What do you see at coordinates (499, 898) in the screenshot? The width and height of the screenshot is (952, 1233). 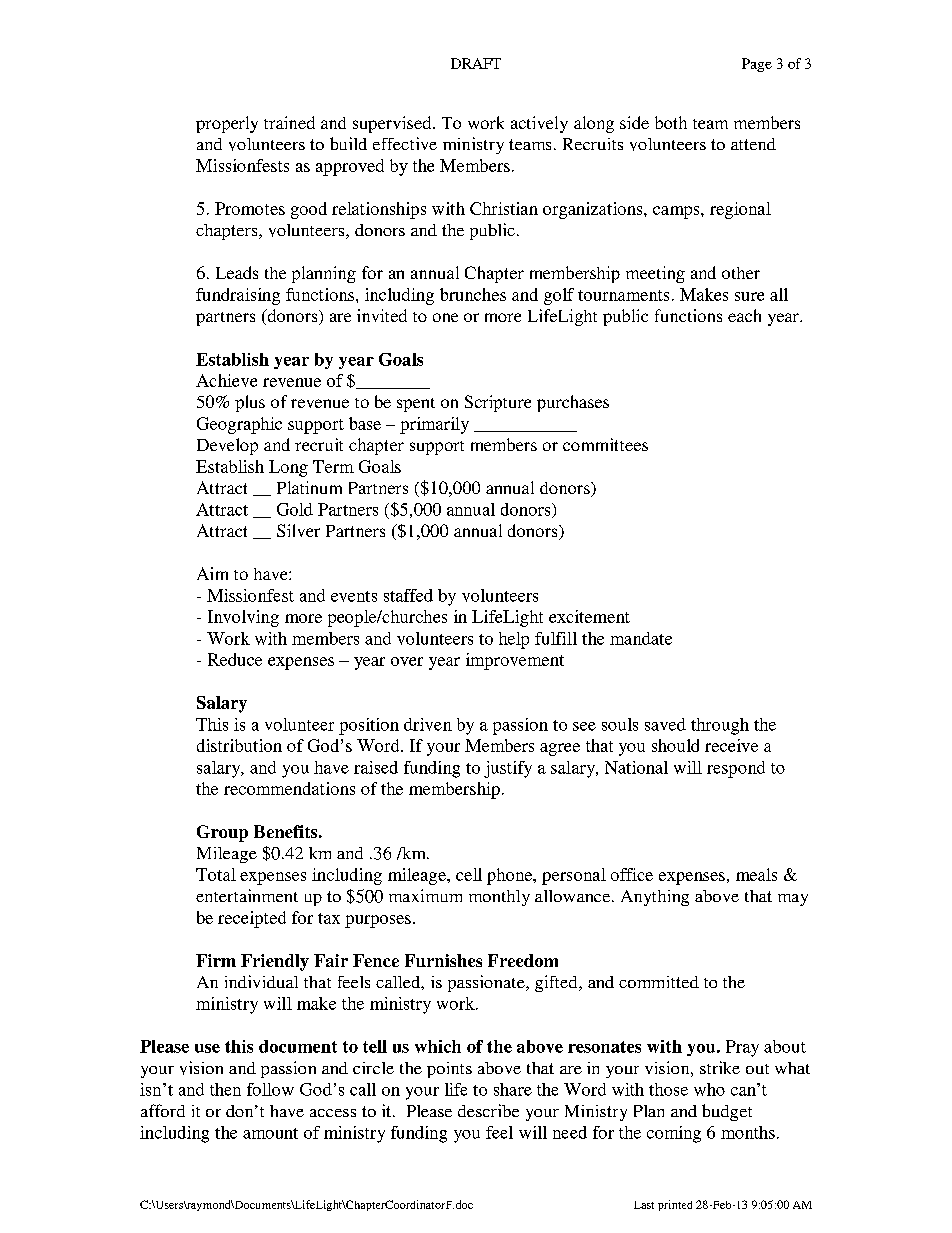 I see `monthly` at bounding box center [499, 898].
